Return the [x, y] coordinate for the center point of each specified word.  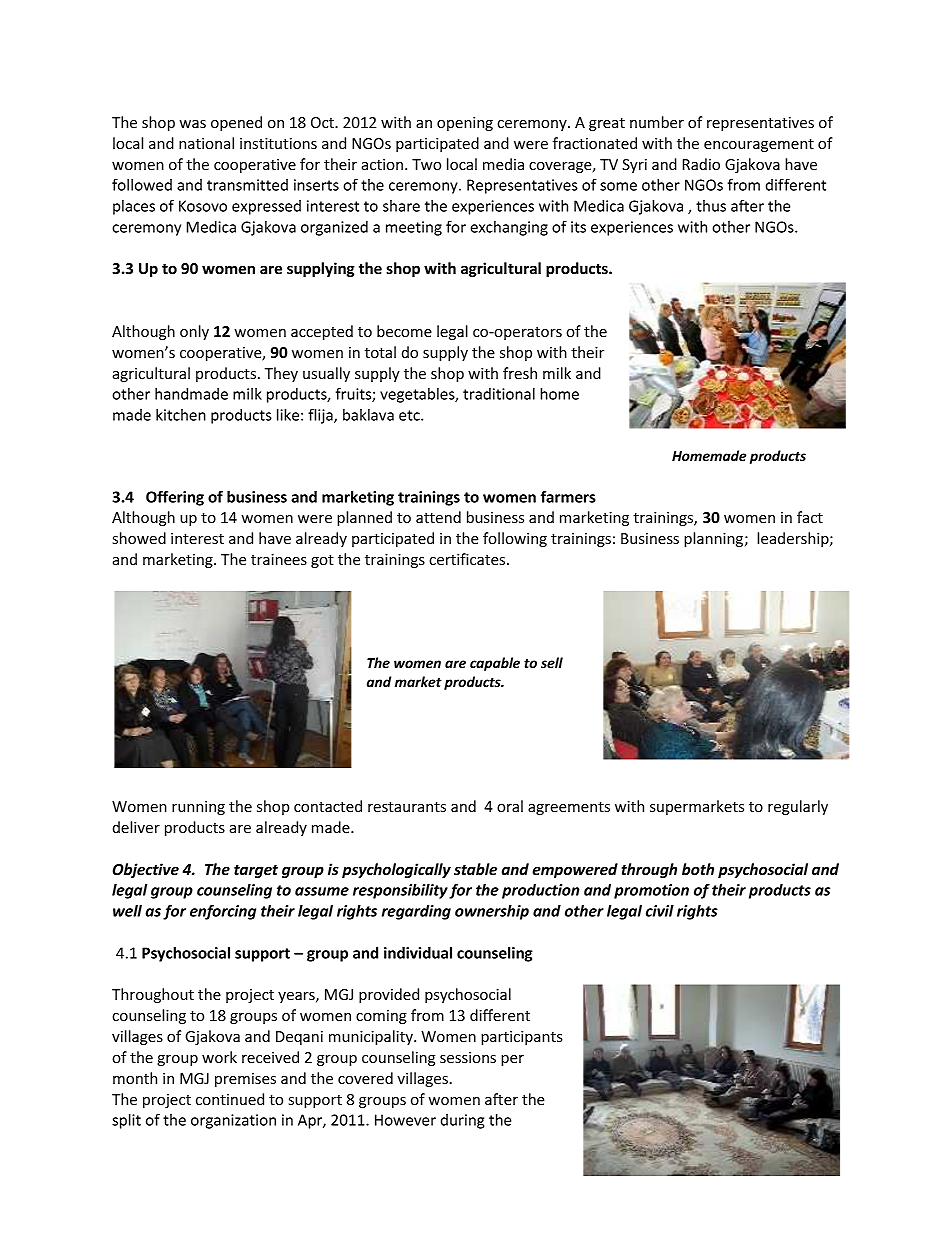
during [462, 1121]
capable [495, 664]
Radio [701, 164]
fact [810, 517]
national [206, 143]
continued [230, 1099]
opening [465, 124]
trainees [279, 559]
